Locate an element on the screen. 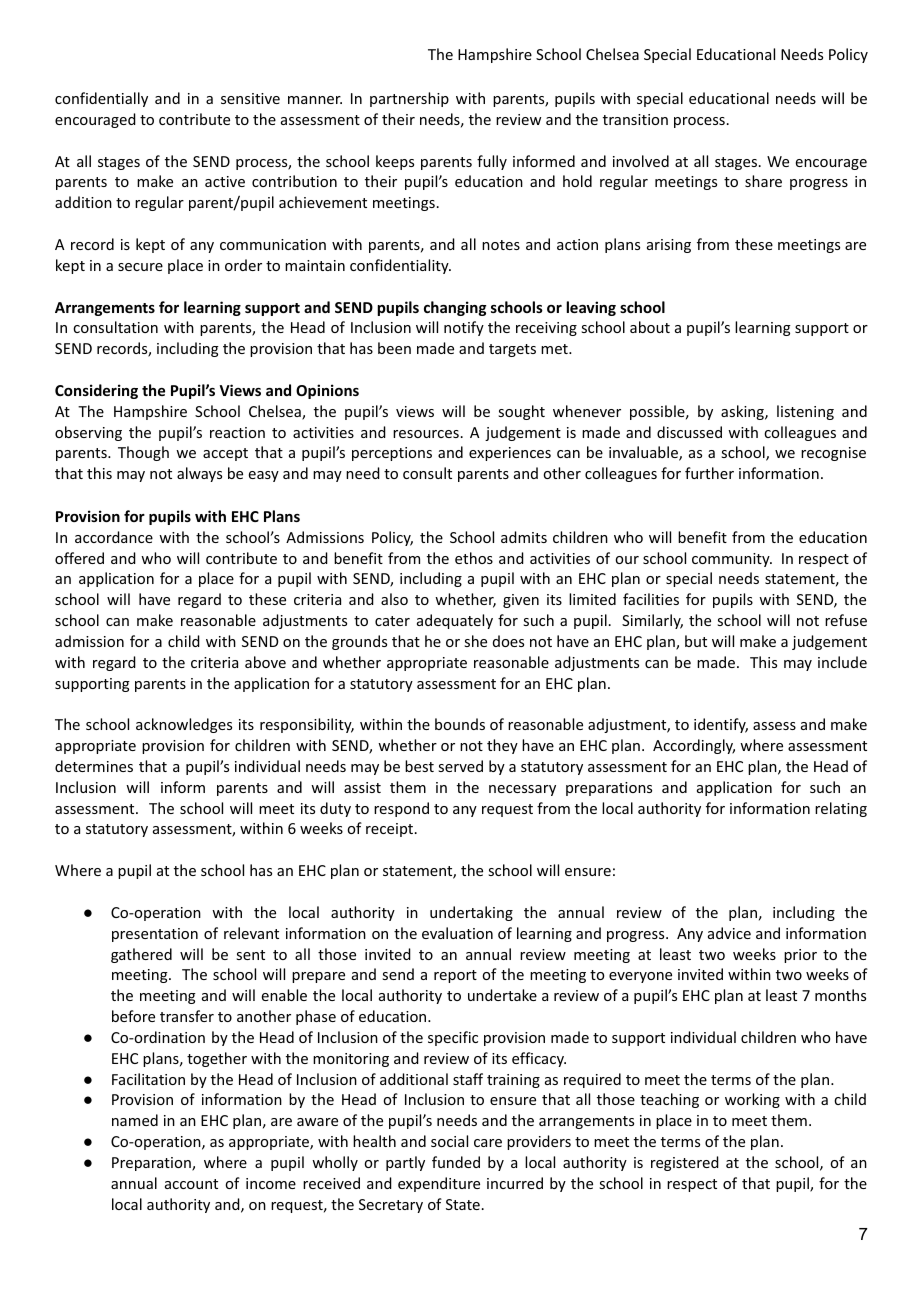 The height and width of the screenshot is (1307, 924). fully is located at coordinates (492, 162).
